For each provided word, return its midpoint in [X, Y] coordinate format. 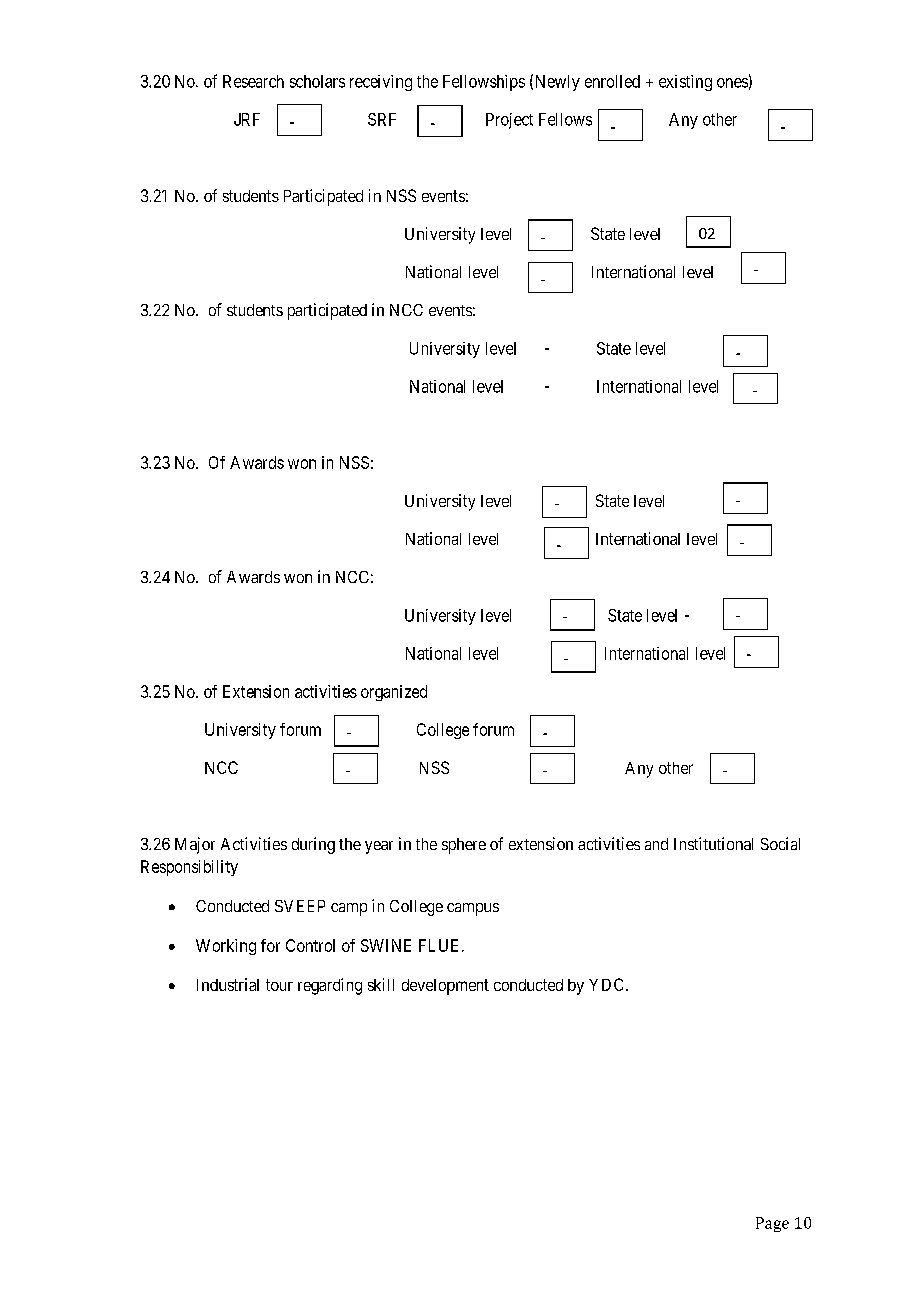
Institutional [713, 843]
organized [394, 693]
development [445, 987]
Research [253, 81]
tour [279, 985]
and [656, 844]
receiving [381, 83]
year [379, 847]
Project [509, 121]
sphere [464, 846]
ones [732, 83]
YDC [606, 984]
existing [685, 83]
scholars [317, 81]
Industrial [228, 984]
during [313, 845]
